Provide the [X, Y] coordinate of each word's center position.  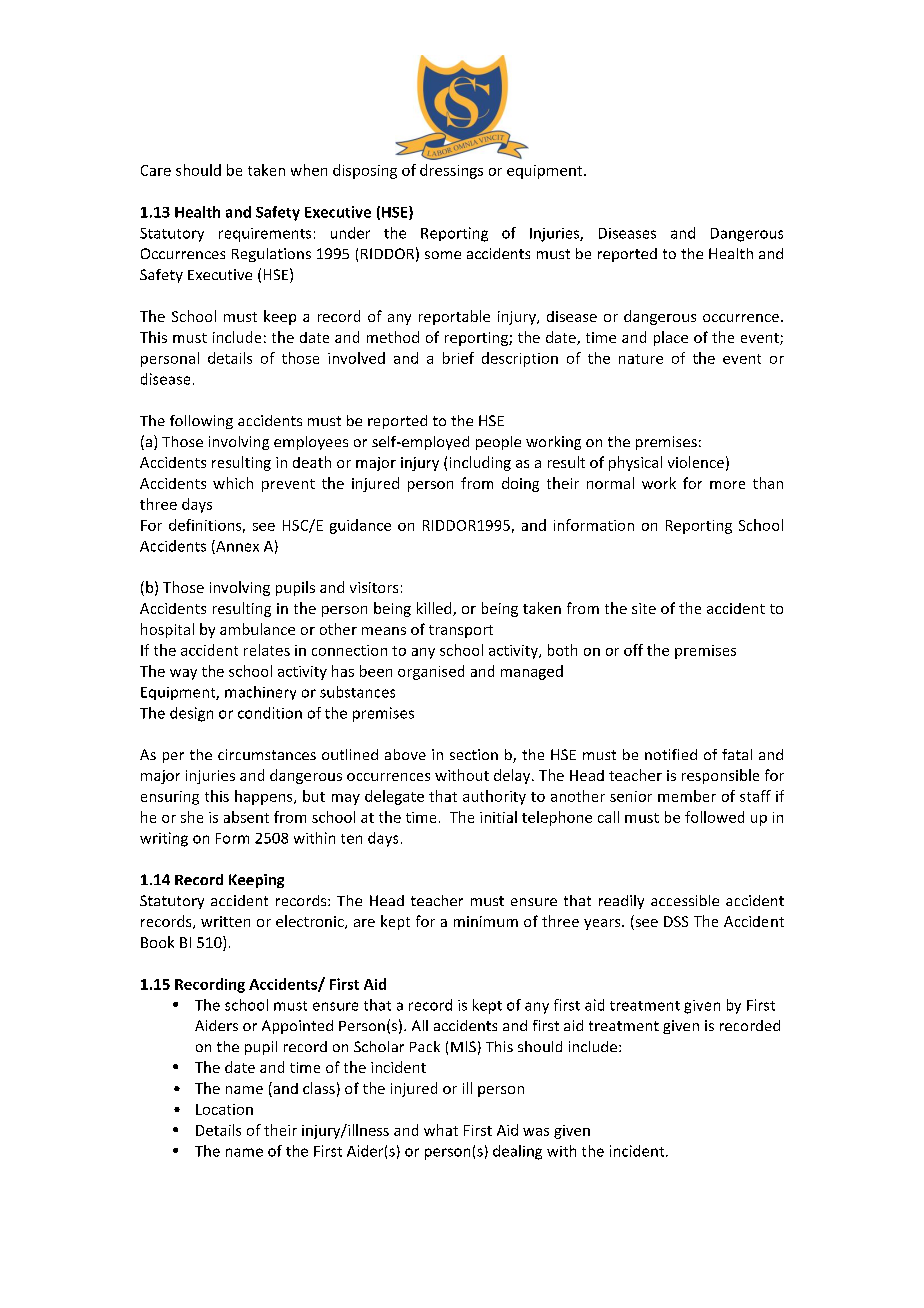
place [671, 338]
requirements [265, 235]
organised [431, 672]
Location [224, 1109]
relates [267, 650]
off [633, 650]
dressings [451, 171]
